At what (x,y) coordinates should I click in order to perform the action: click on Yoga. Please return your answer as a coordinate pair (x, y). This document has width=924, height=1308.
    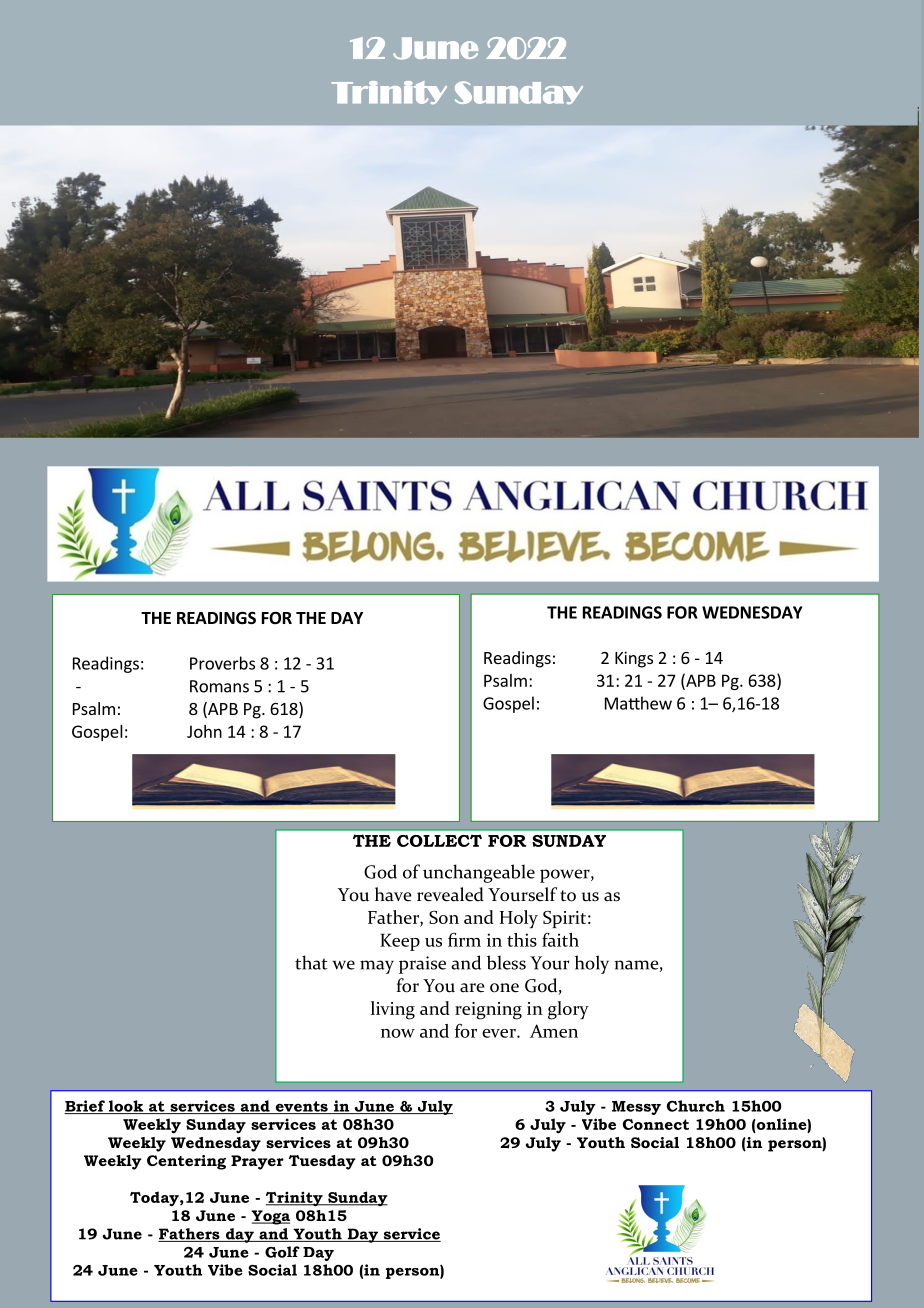
    Looking at the image, I should click on (270, 1217).
